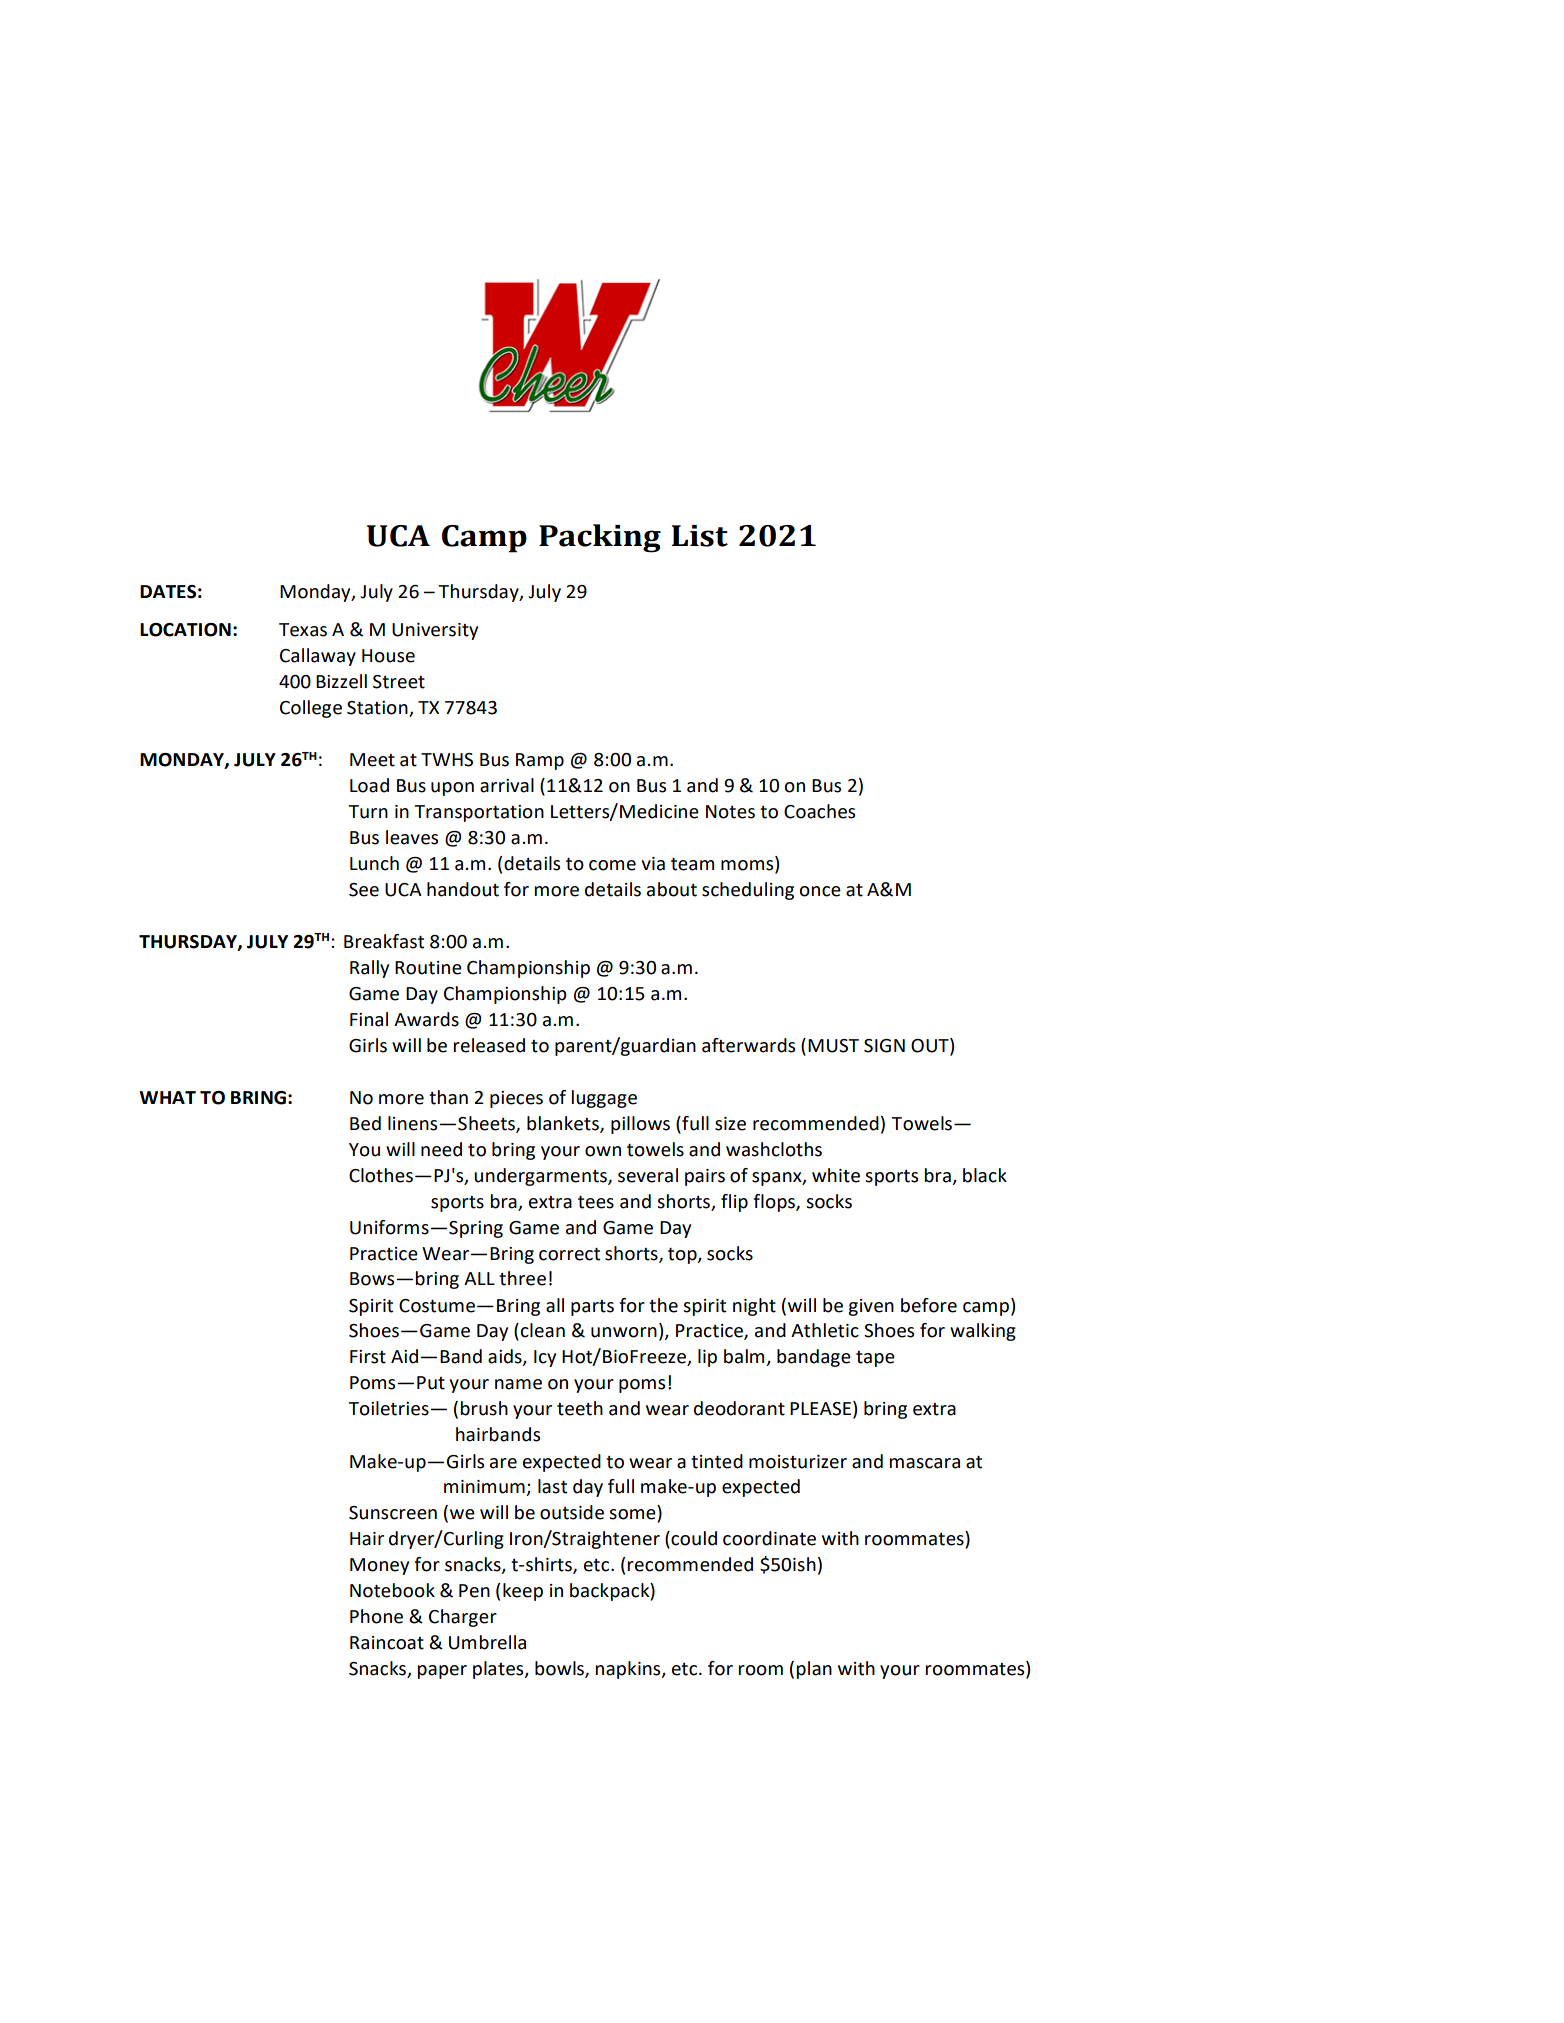 This image has width=1564, height=2023. Describe the element at coordinates (167, 1097) in the image. I see `WHAT` at that location.
